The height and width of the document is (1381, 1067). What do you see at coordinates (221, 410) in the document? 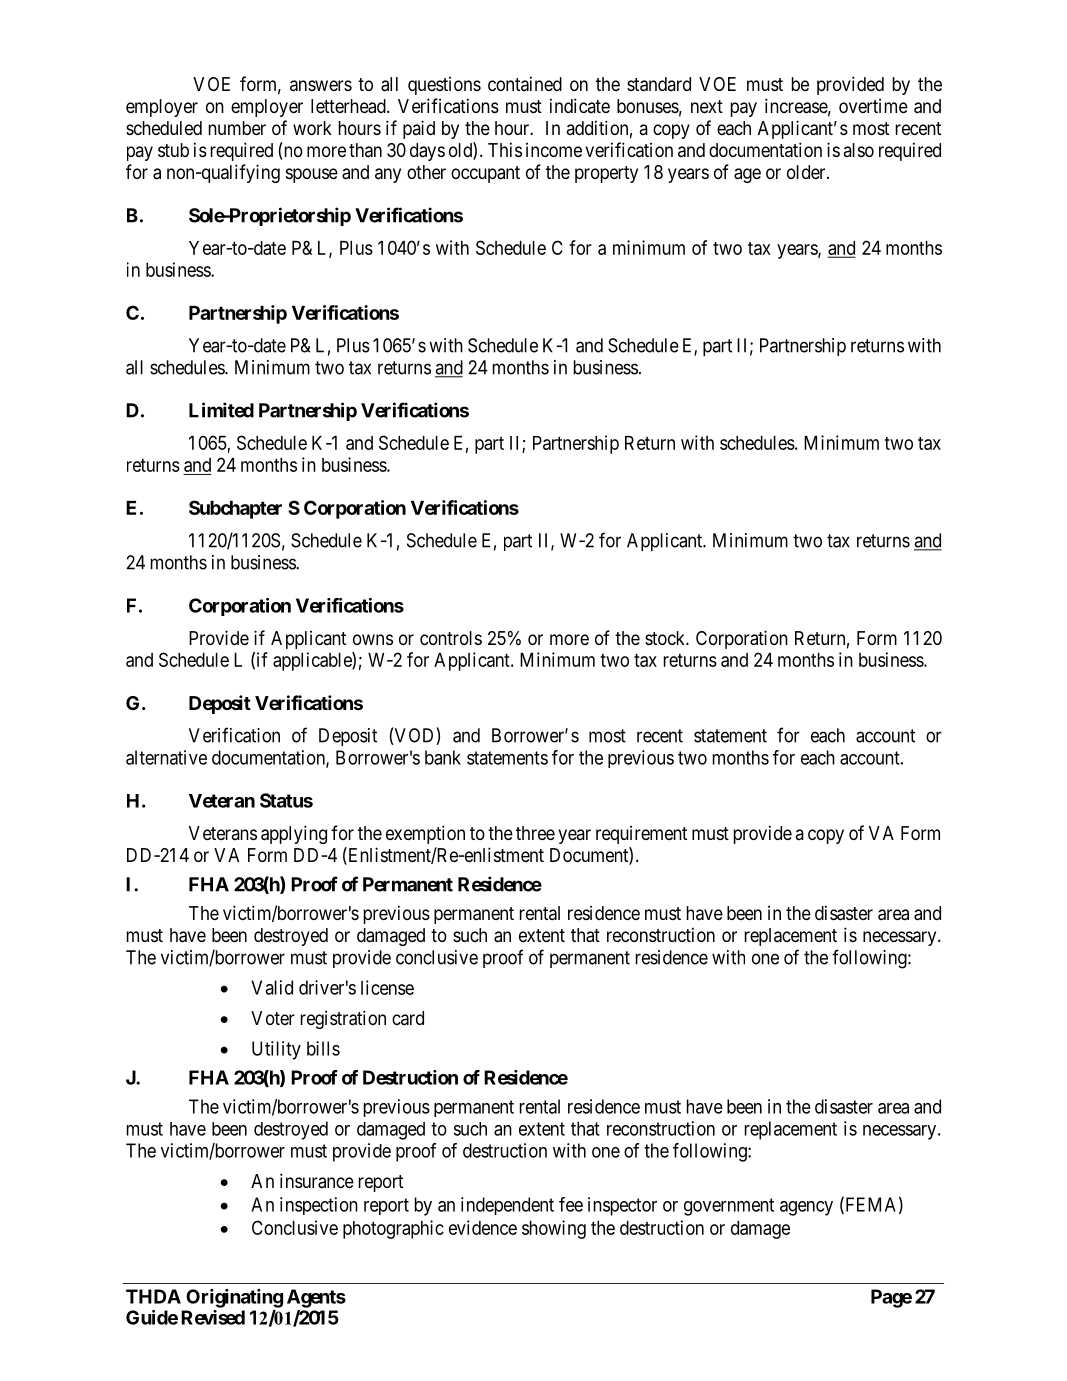
I see `Limited` at bounding box center [221, 410].
